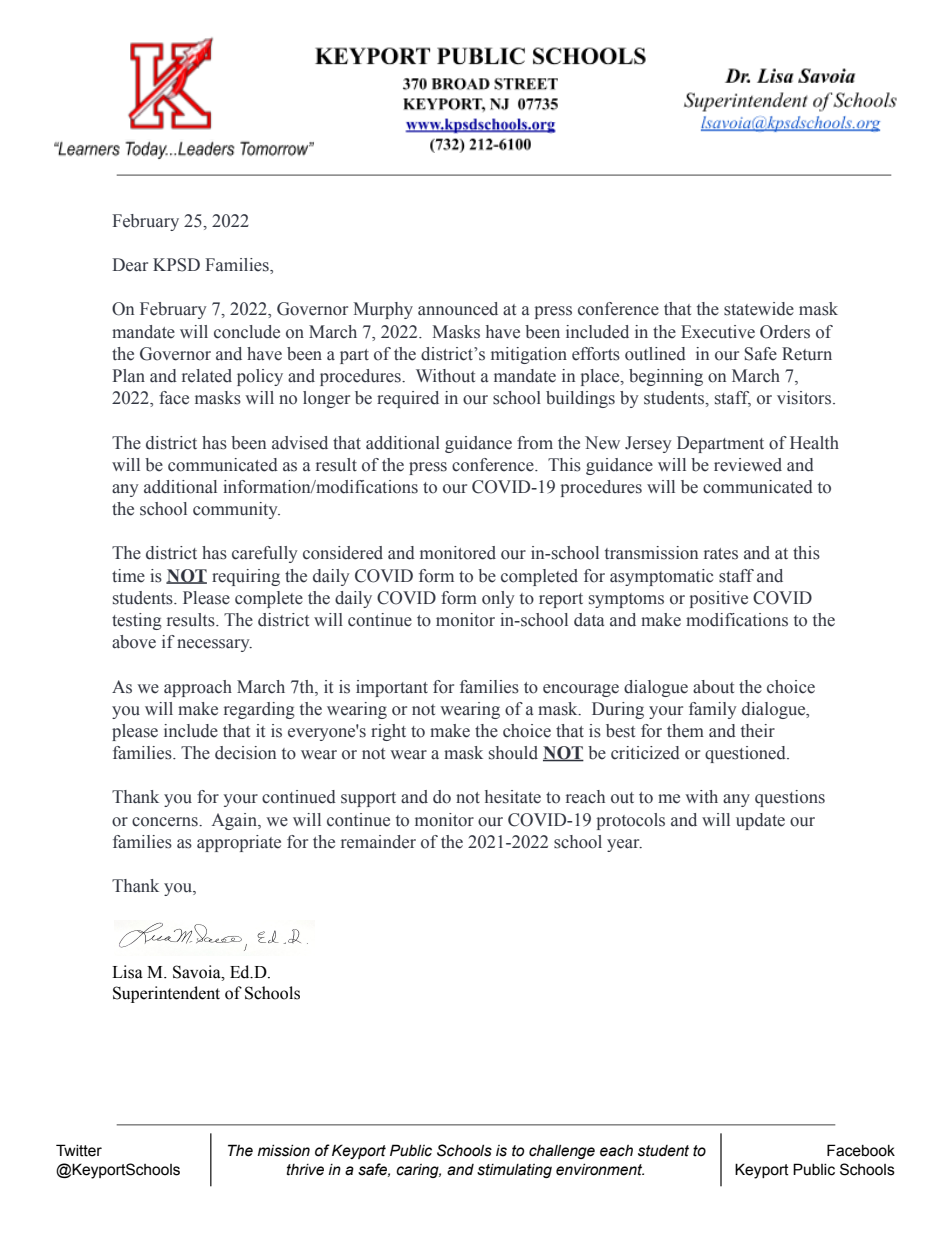 The image size is (952, 1233). What do you see at coordinates (166, 822) in the screenshot?
I see `concerns` at bounding box center [166, 822].
